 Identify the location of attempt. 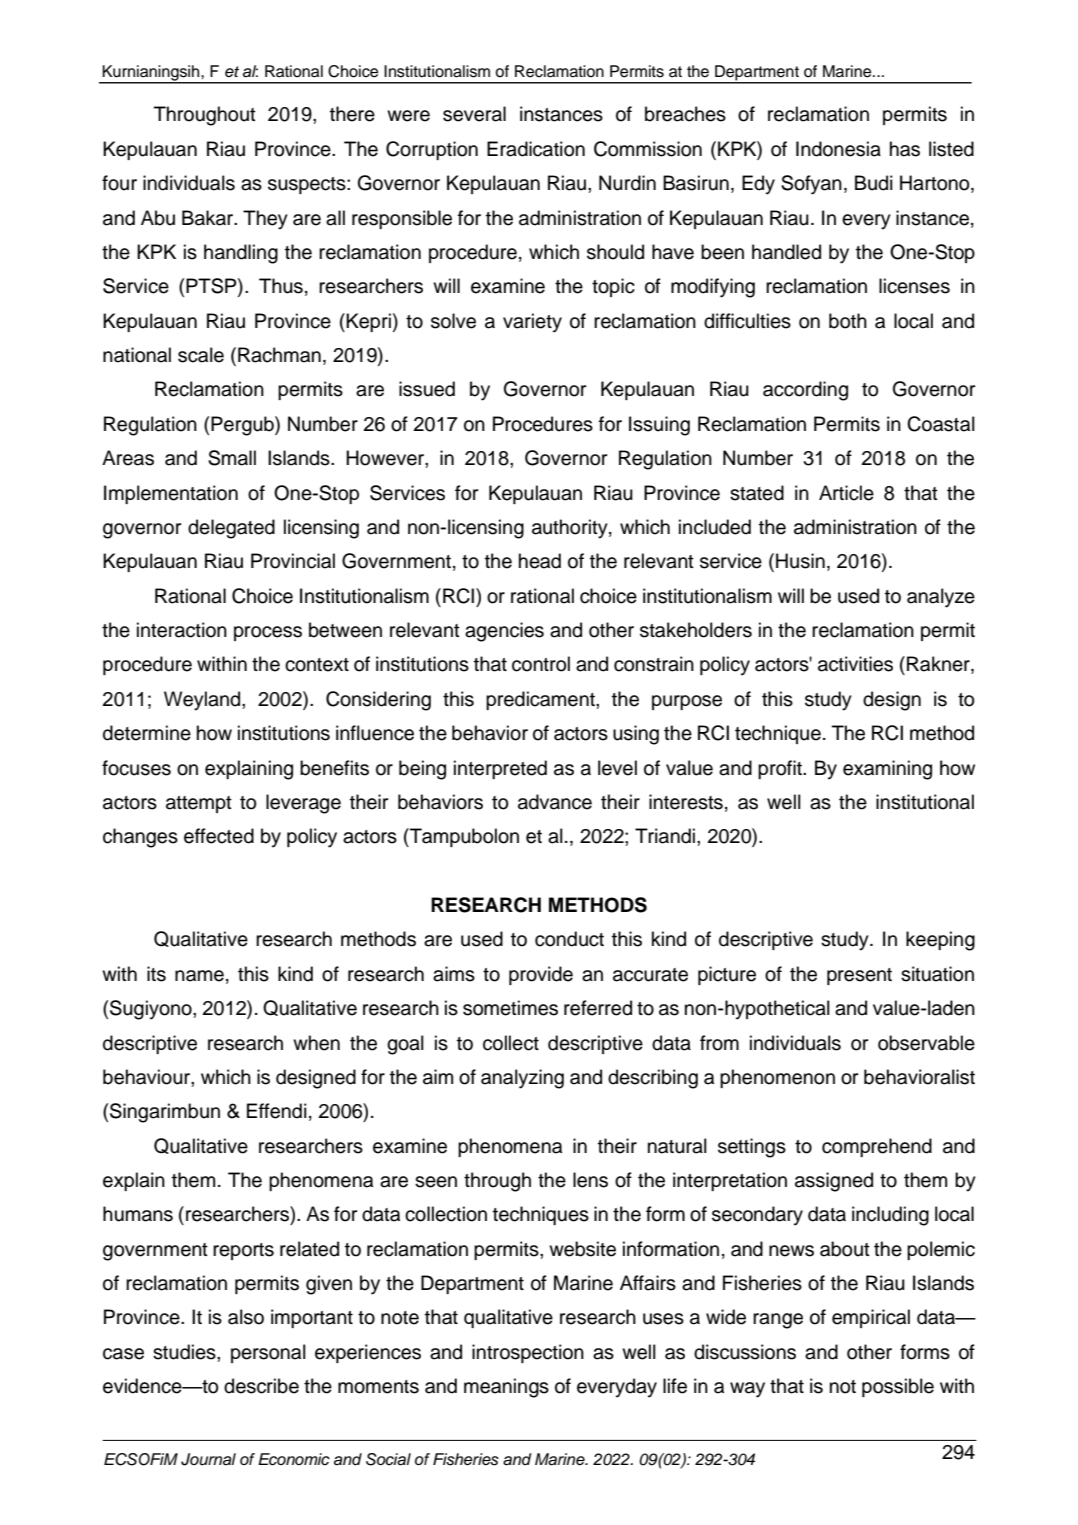
(199, 804).
